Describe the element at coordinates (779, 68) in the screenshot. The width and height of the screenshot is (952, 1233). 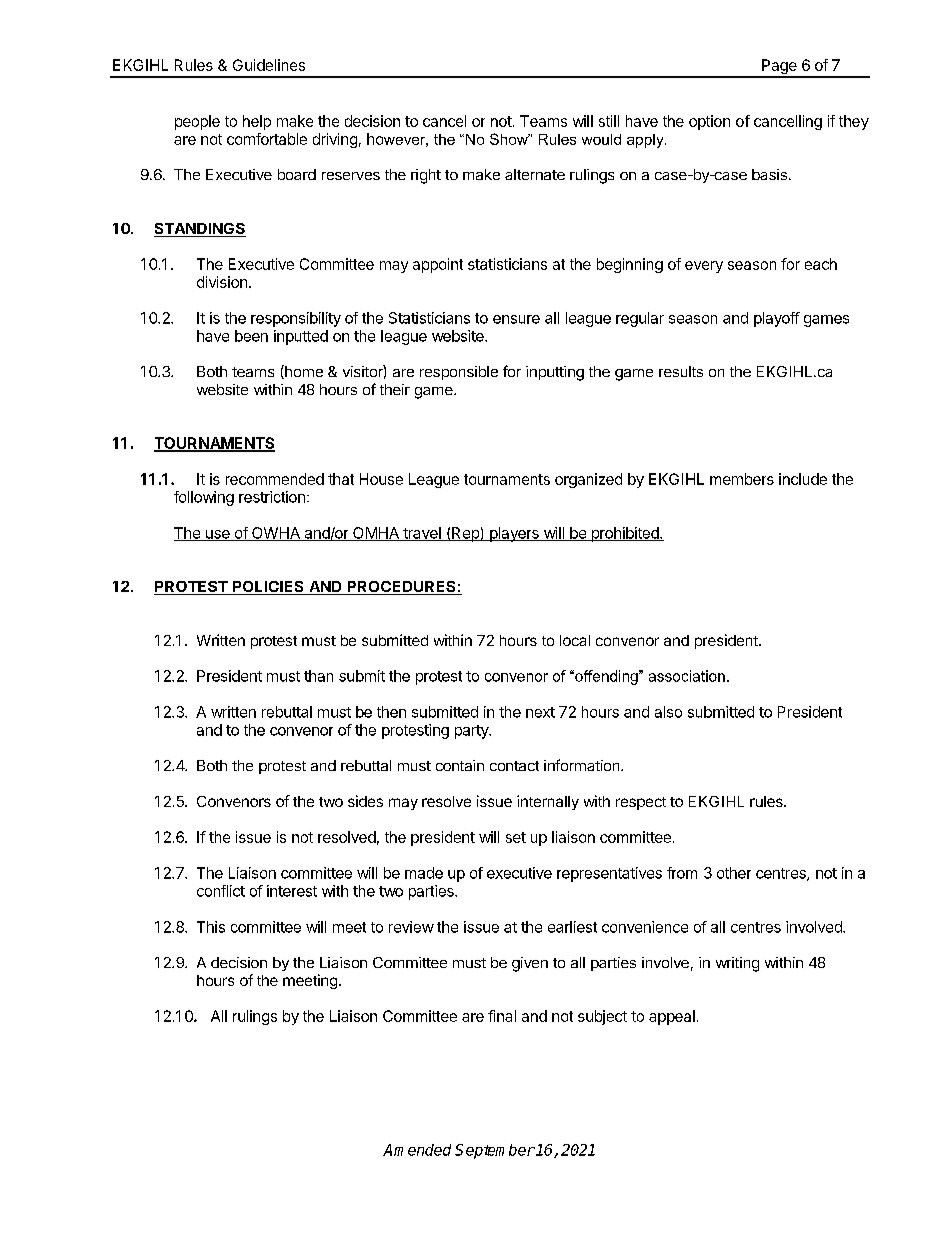
I see `Page` at that location.
